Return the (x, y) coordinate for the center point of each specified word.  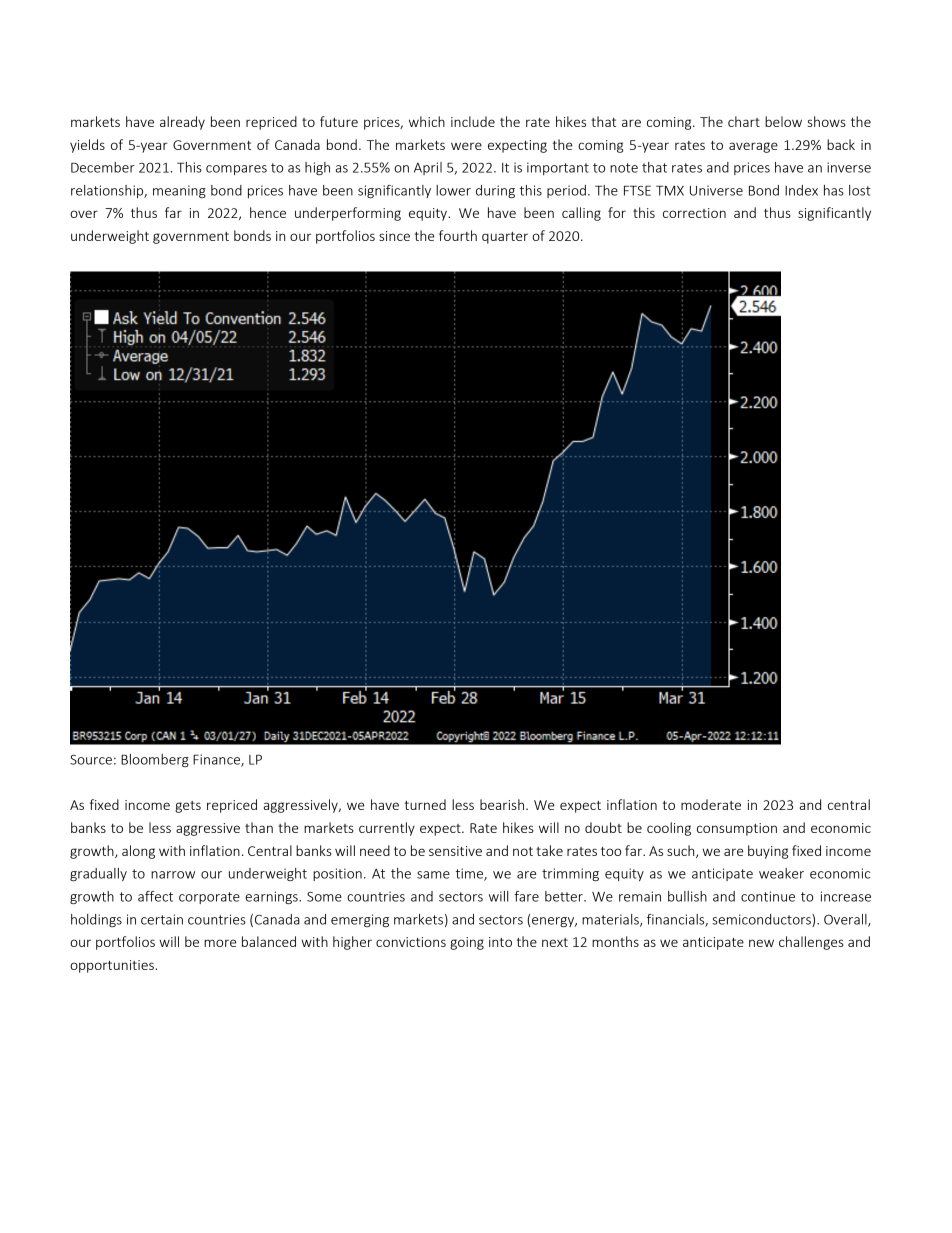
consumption (737, 829)
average (753, 147)
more (220, 943)
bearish (503, 804)
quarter (505, 238)
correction (694, 213)
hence (268, 212)
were (466, 146)
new (761, 943)
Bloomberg (155, 760)
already (182, 123)
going (467, 943)
